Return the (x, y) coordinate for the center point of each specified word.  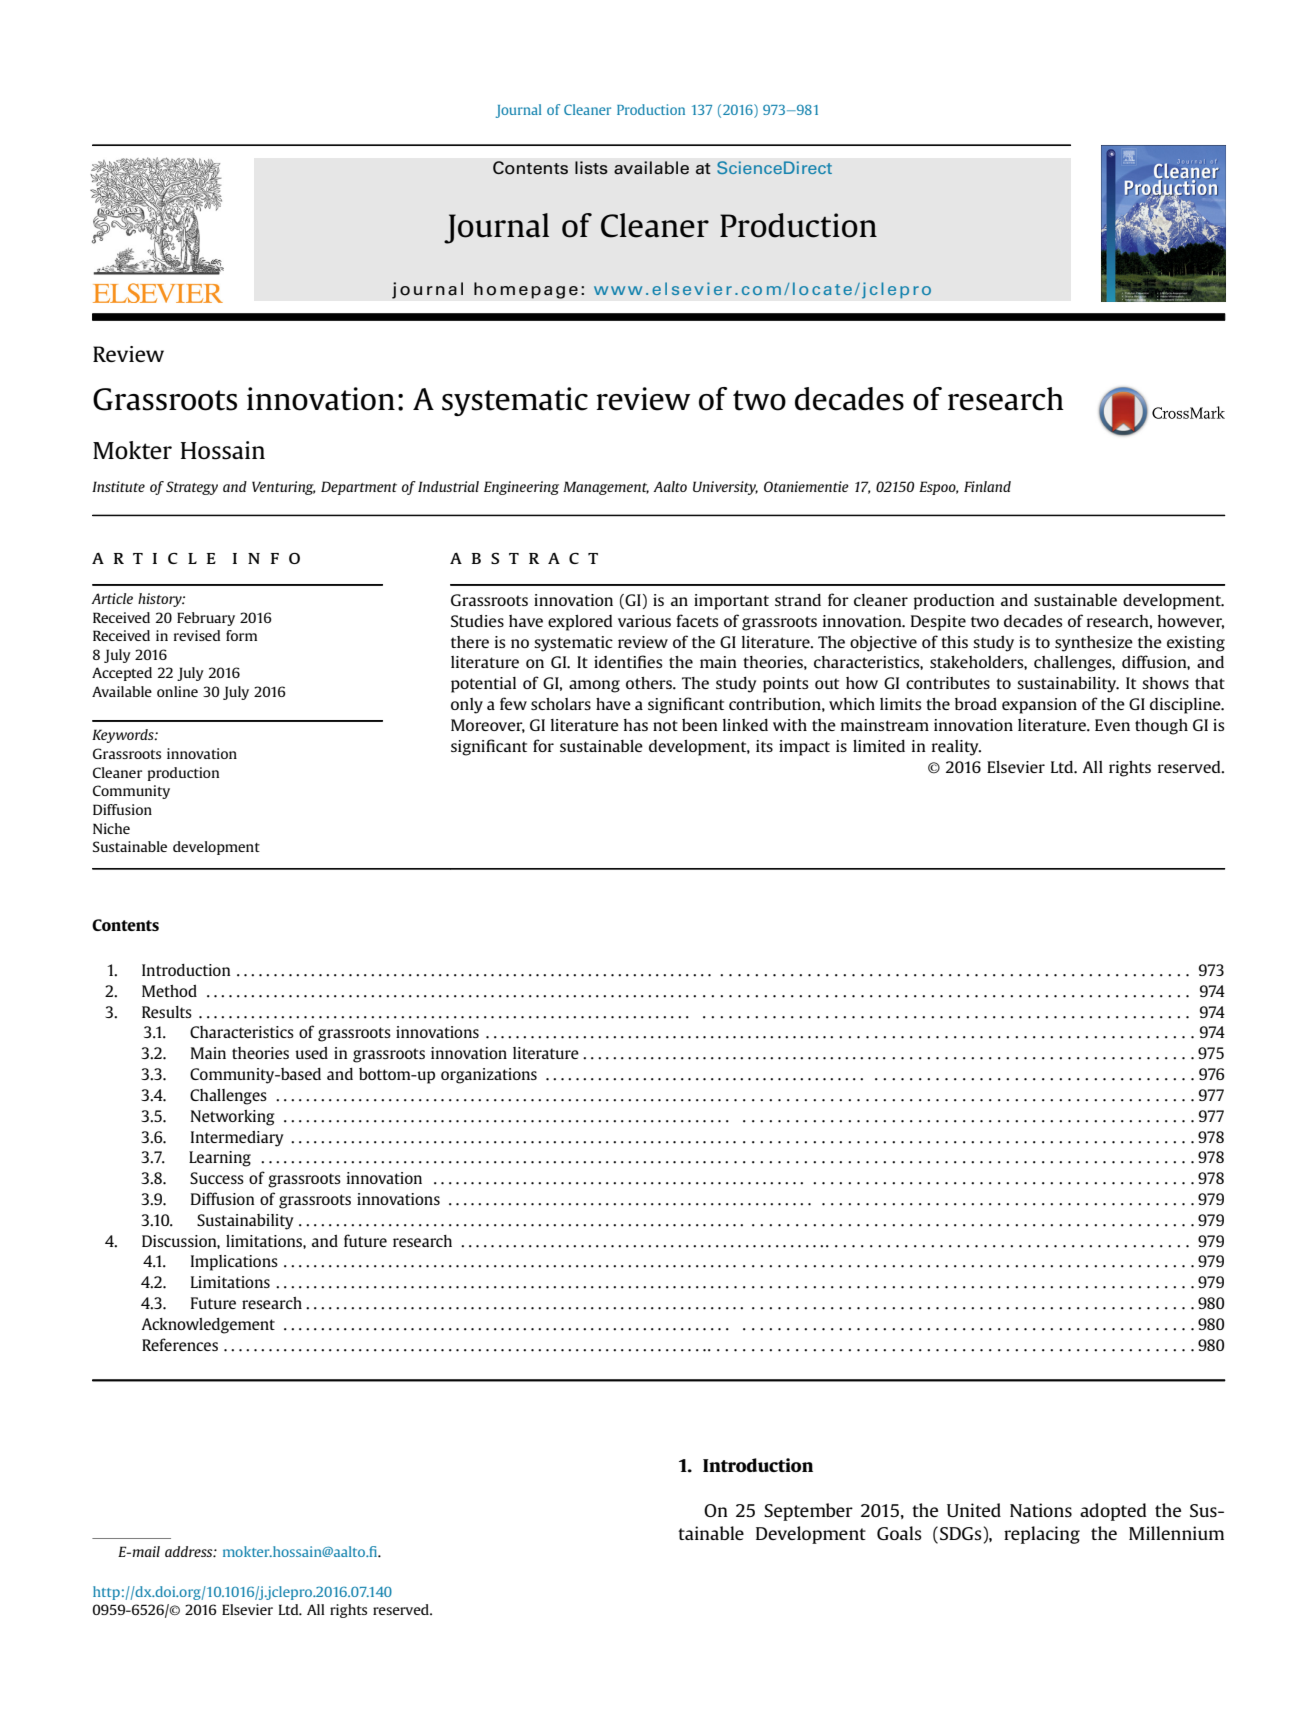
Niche (111, 828)
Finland (987, 486)
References (180, 1344)
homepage (526, 290)
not (665, 725)
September (808, 1512)
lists (591, 168)
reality (956, 748)
